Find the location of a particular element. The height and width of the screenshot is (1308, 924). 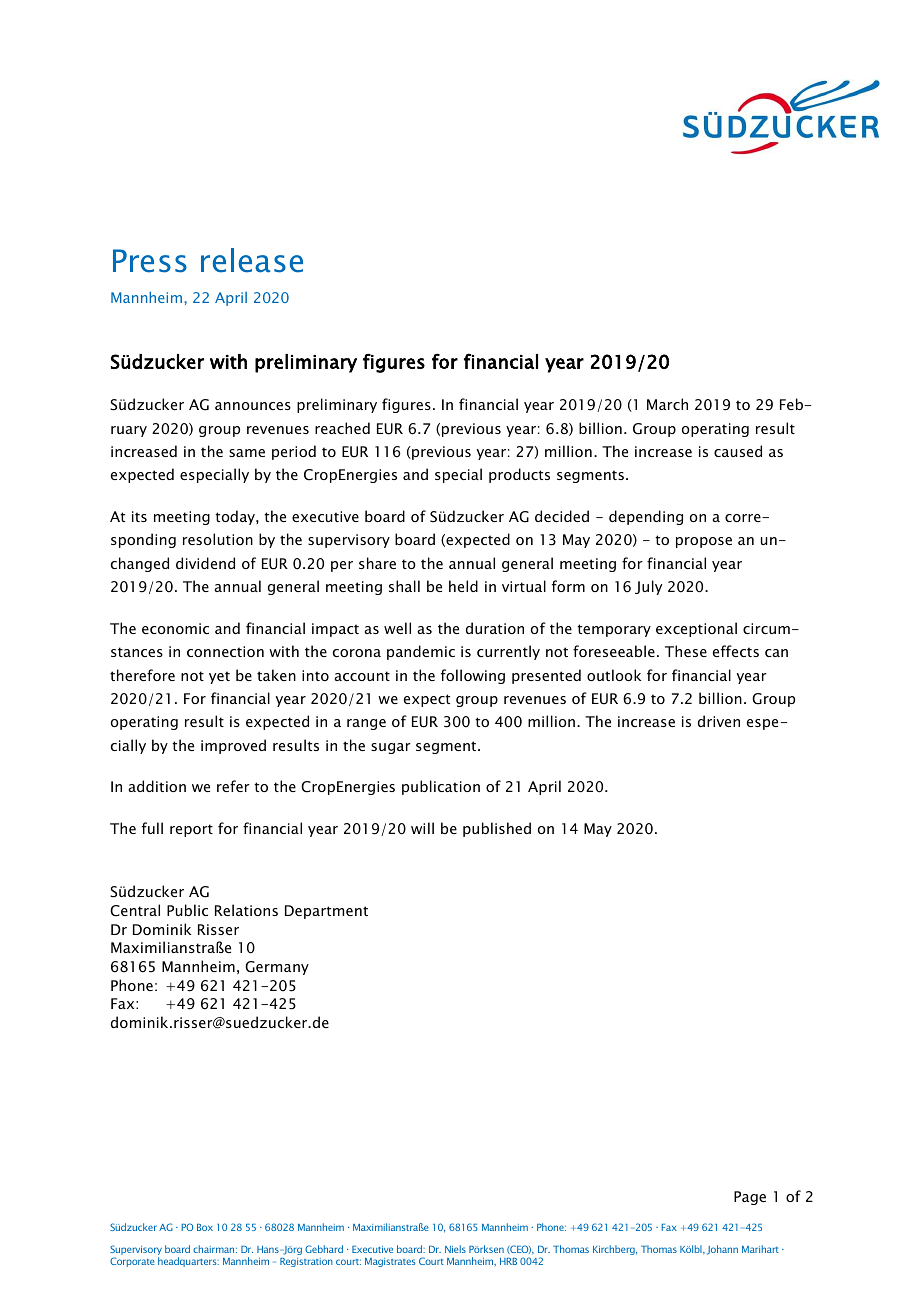

reached is located at coordinates (342, 428).
